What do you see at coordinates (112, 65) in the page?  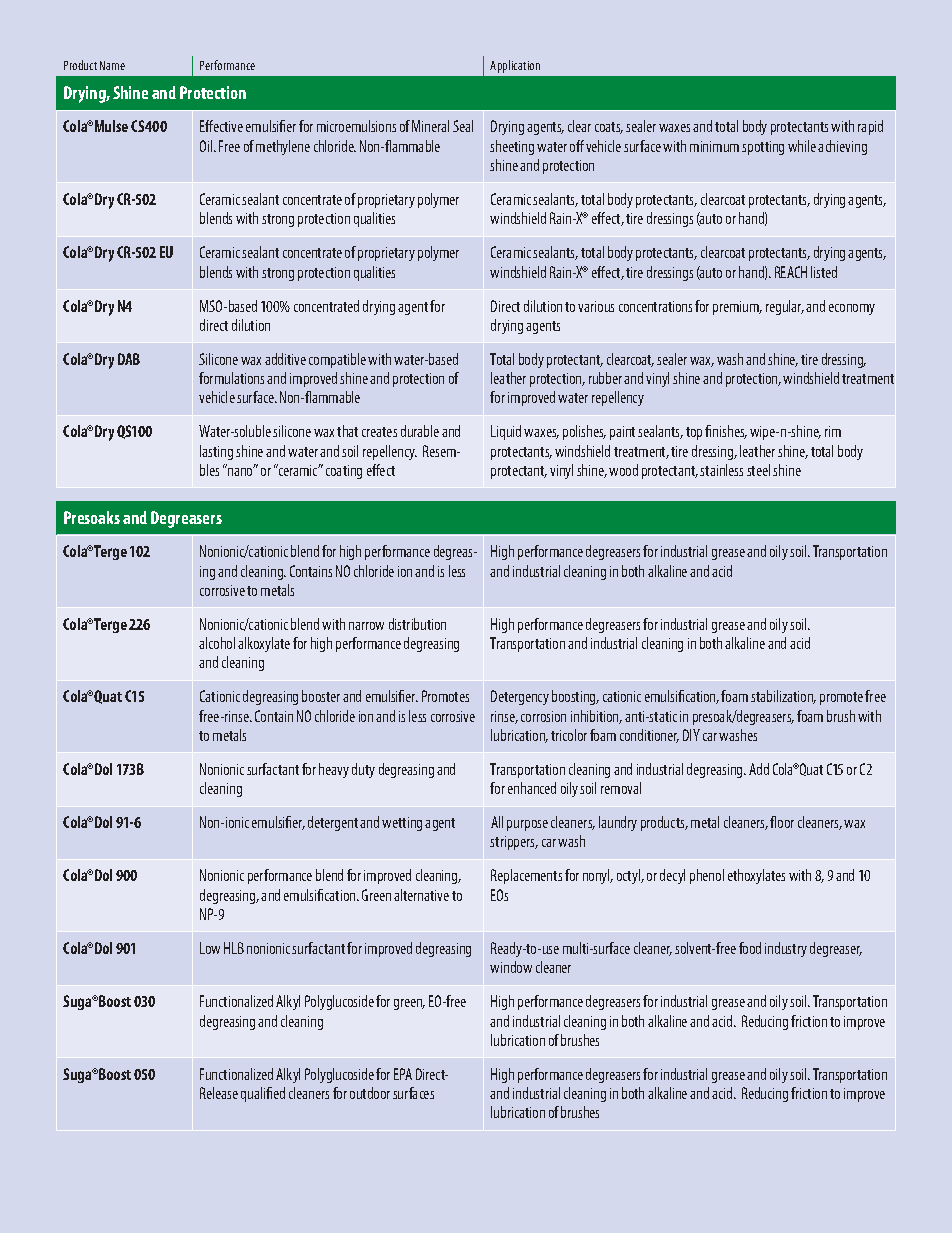 I see `Name` at bounding box center [112, 65].
